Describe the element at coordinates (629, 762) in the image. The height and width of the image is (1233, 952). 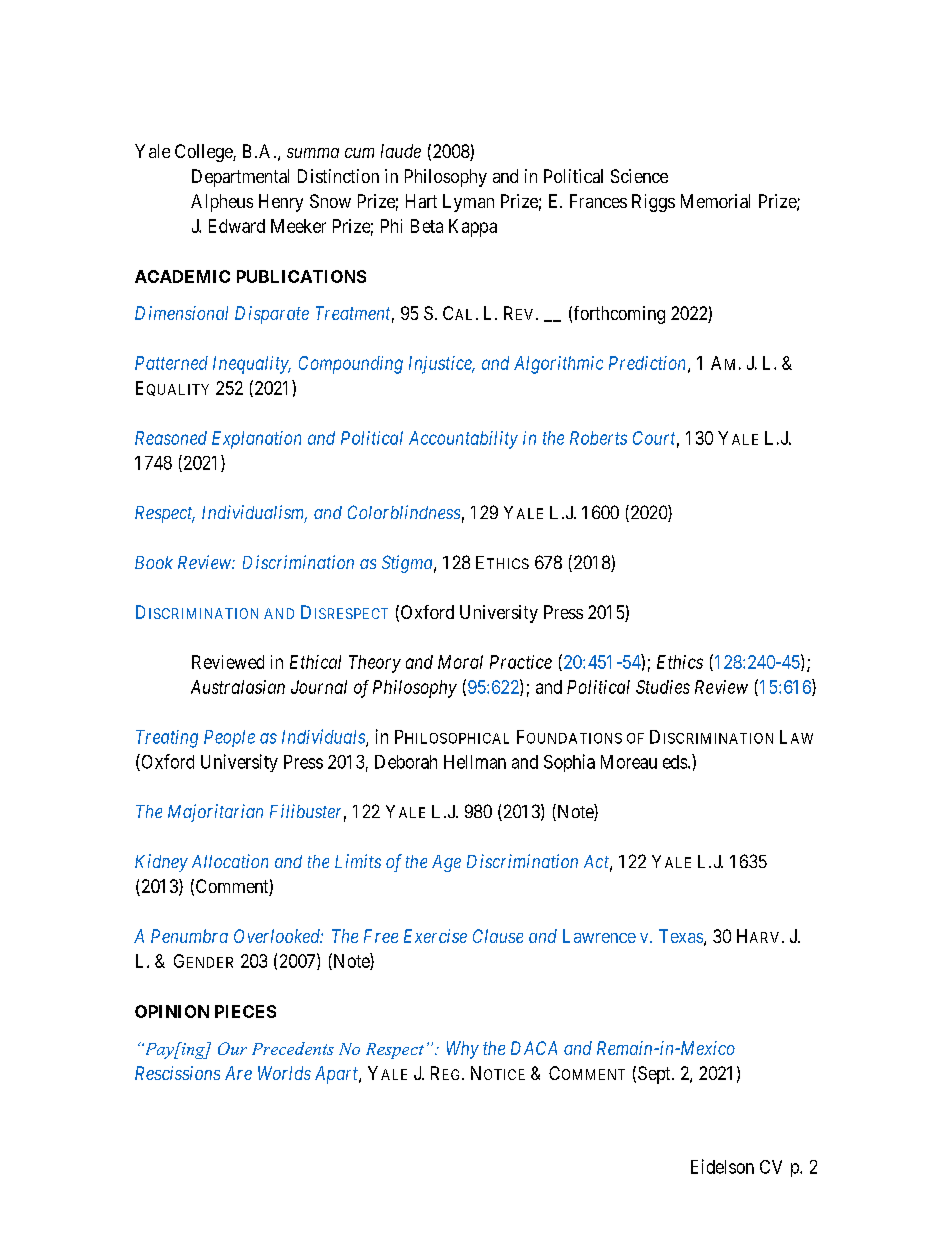
I see `Moreau` at that location.
